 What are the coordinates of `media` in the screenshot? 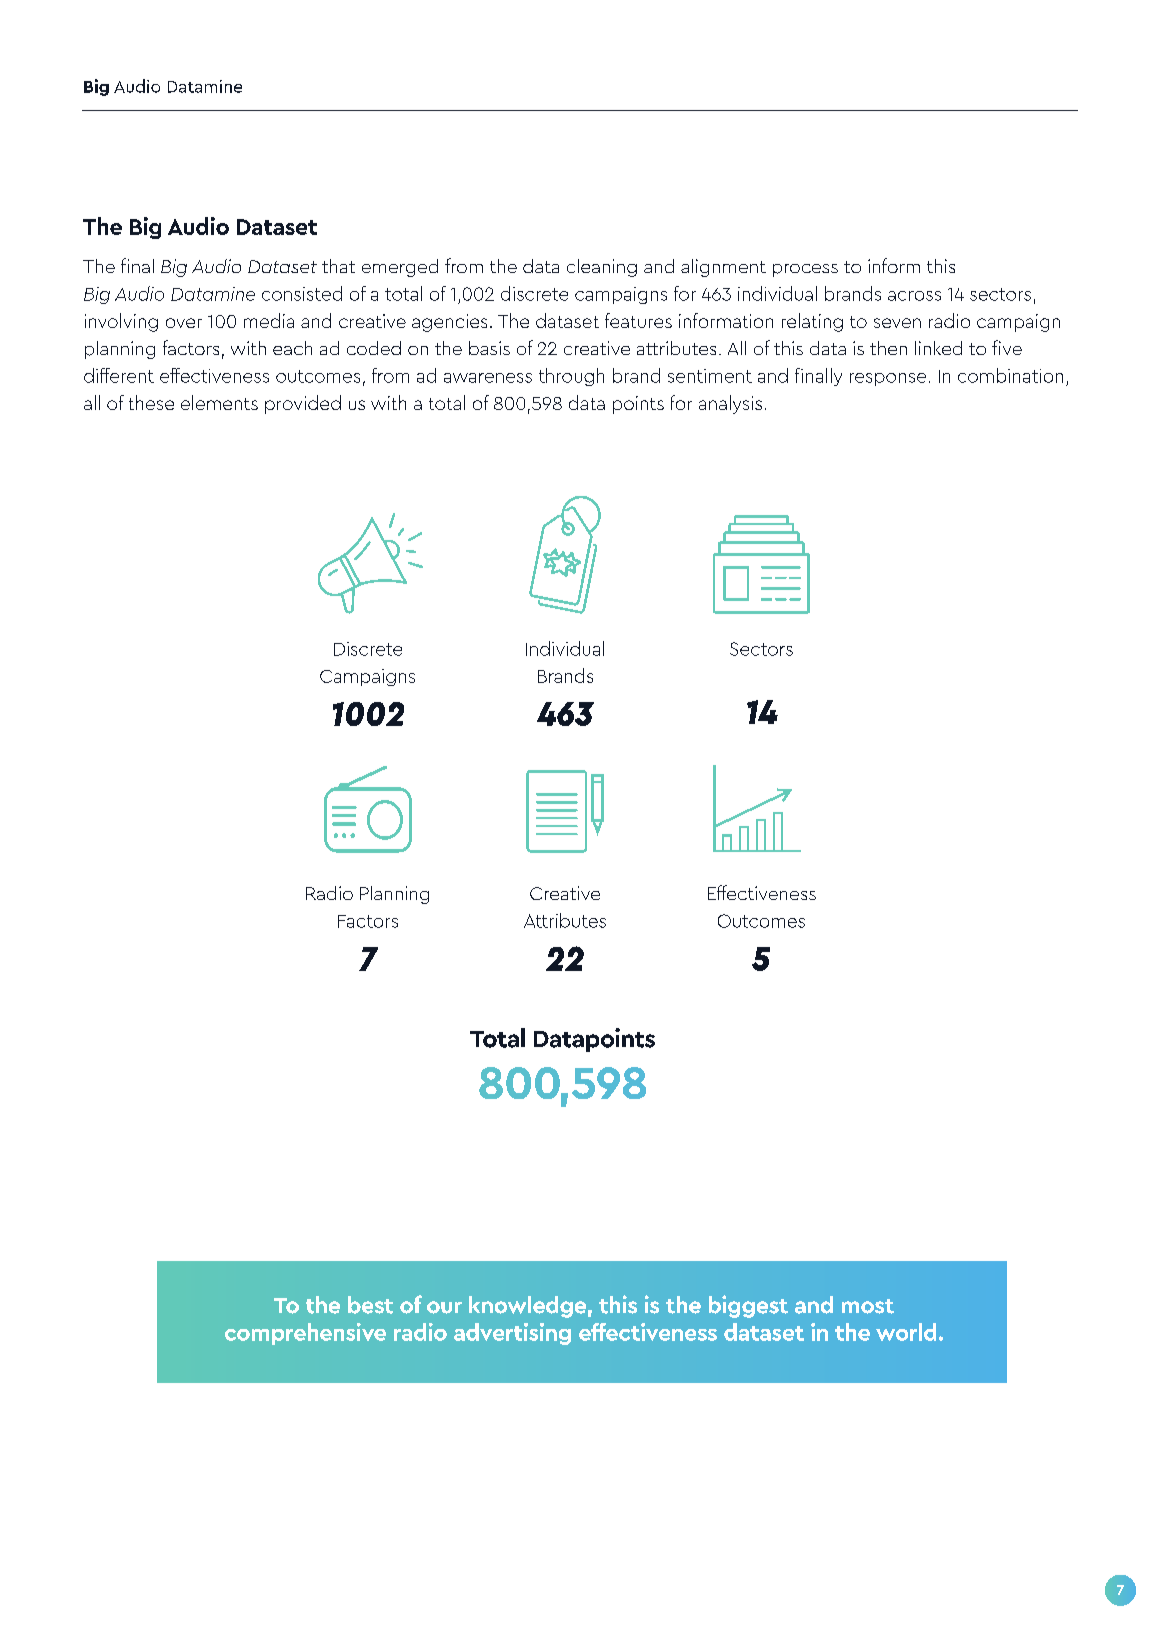 It's located at (269, 320).
